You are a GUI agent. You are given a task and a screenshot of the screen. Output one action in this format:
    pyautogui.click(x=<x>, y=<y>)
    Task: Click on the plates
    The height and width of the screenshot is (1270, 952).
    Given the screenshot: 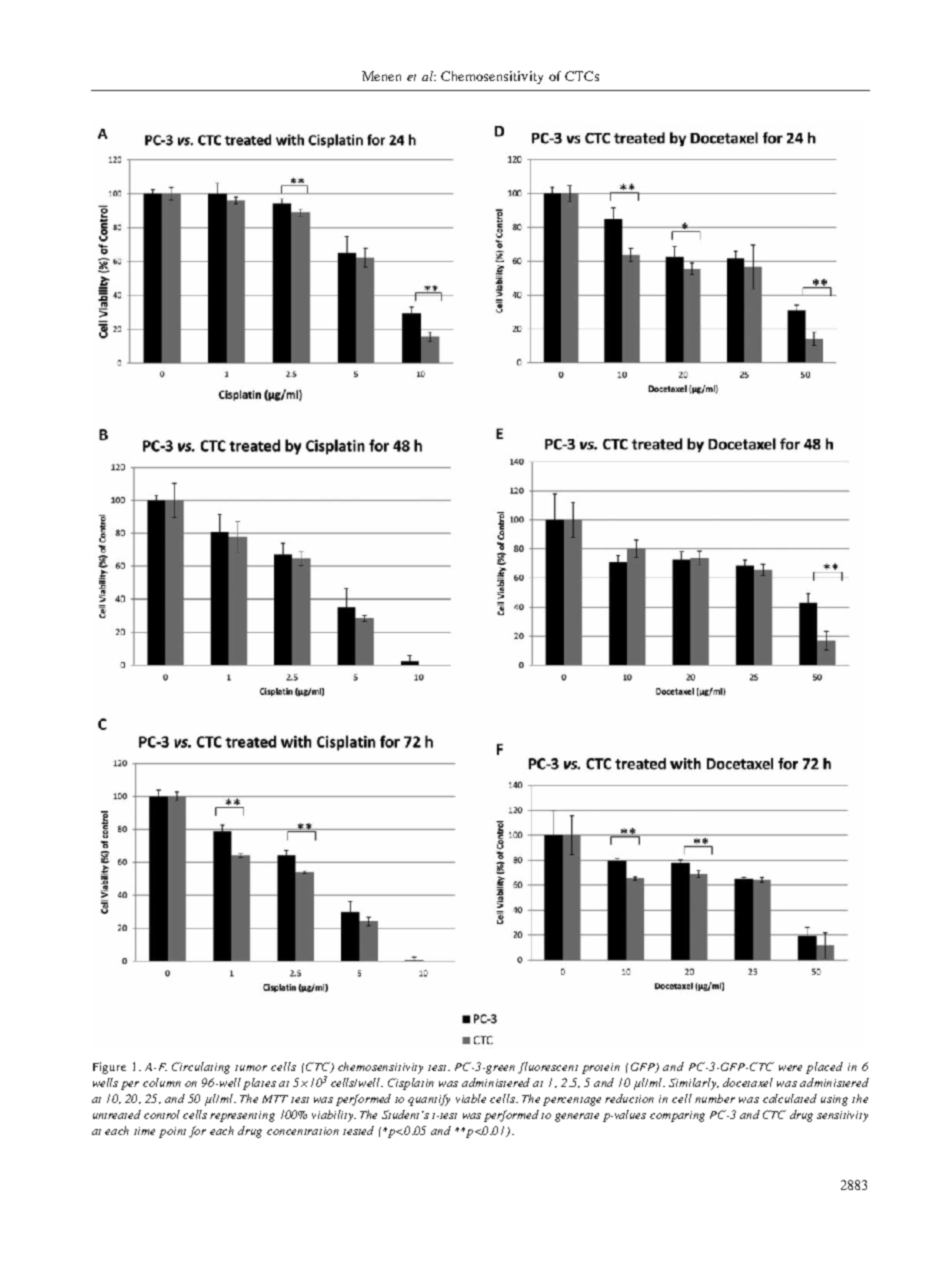 What is the action you would take?
    pyautogui.click(x=259, y=1084)
